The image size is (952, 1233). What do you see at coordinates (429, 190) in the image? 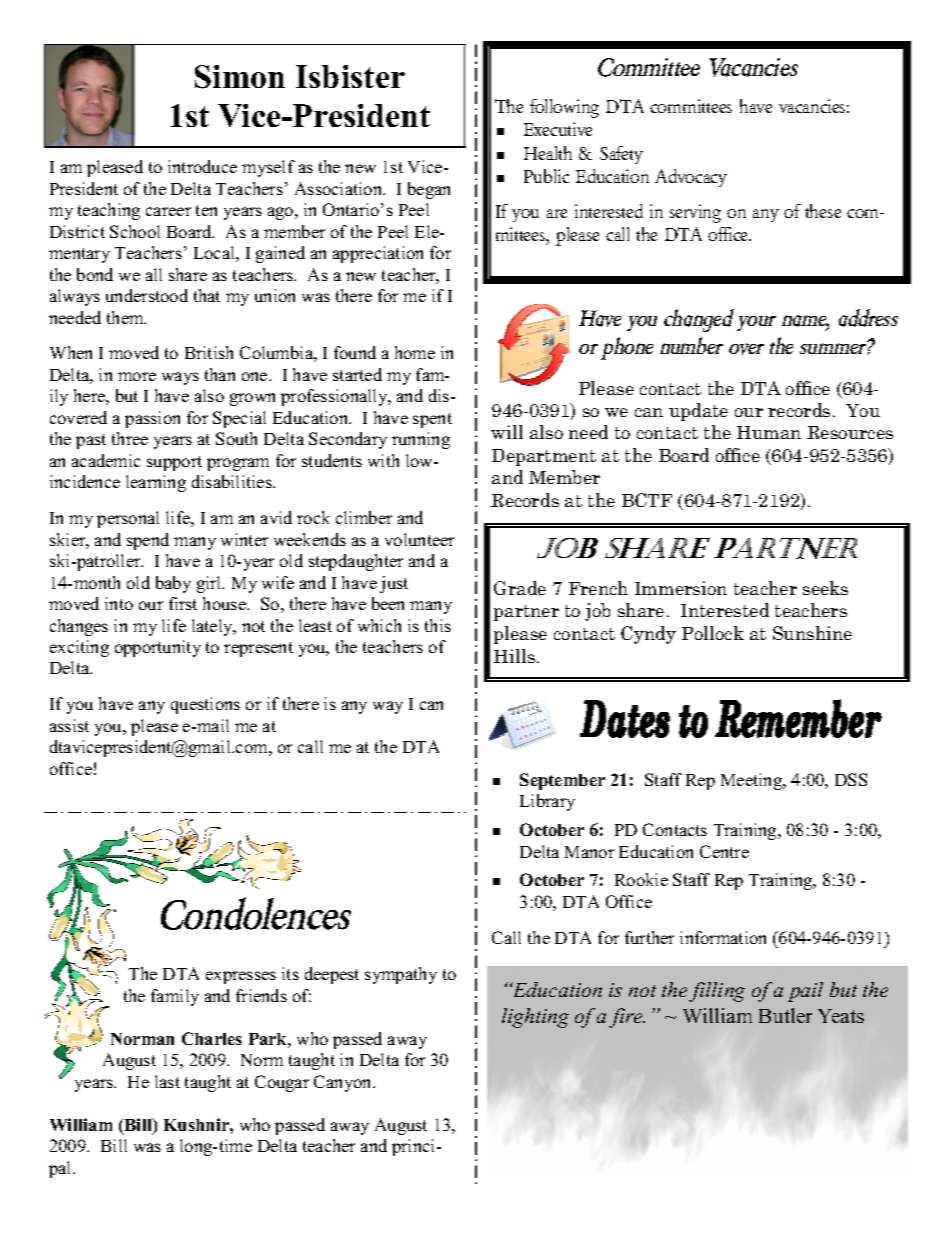
I see `began` at bounding box center [429, 190].
